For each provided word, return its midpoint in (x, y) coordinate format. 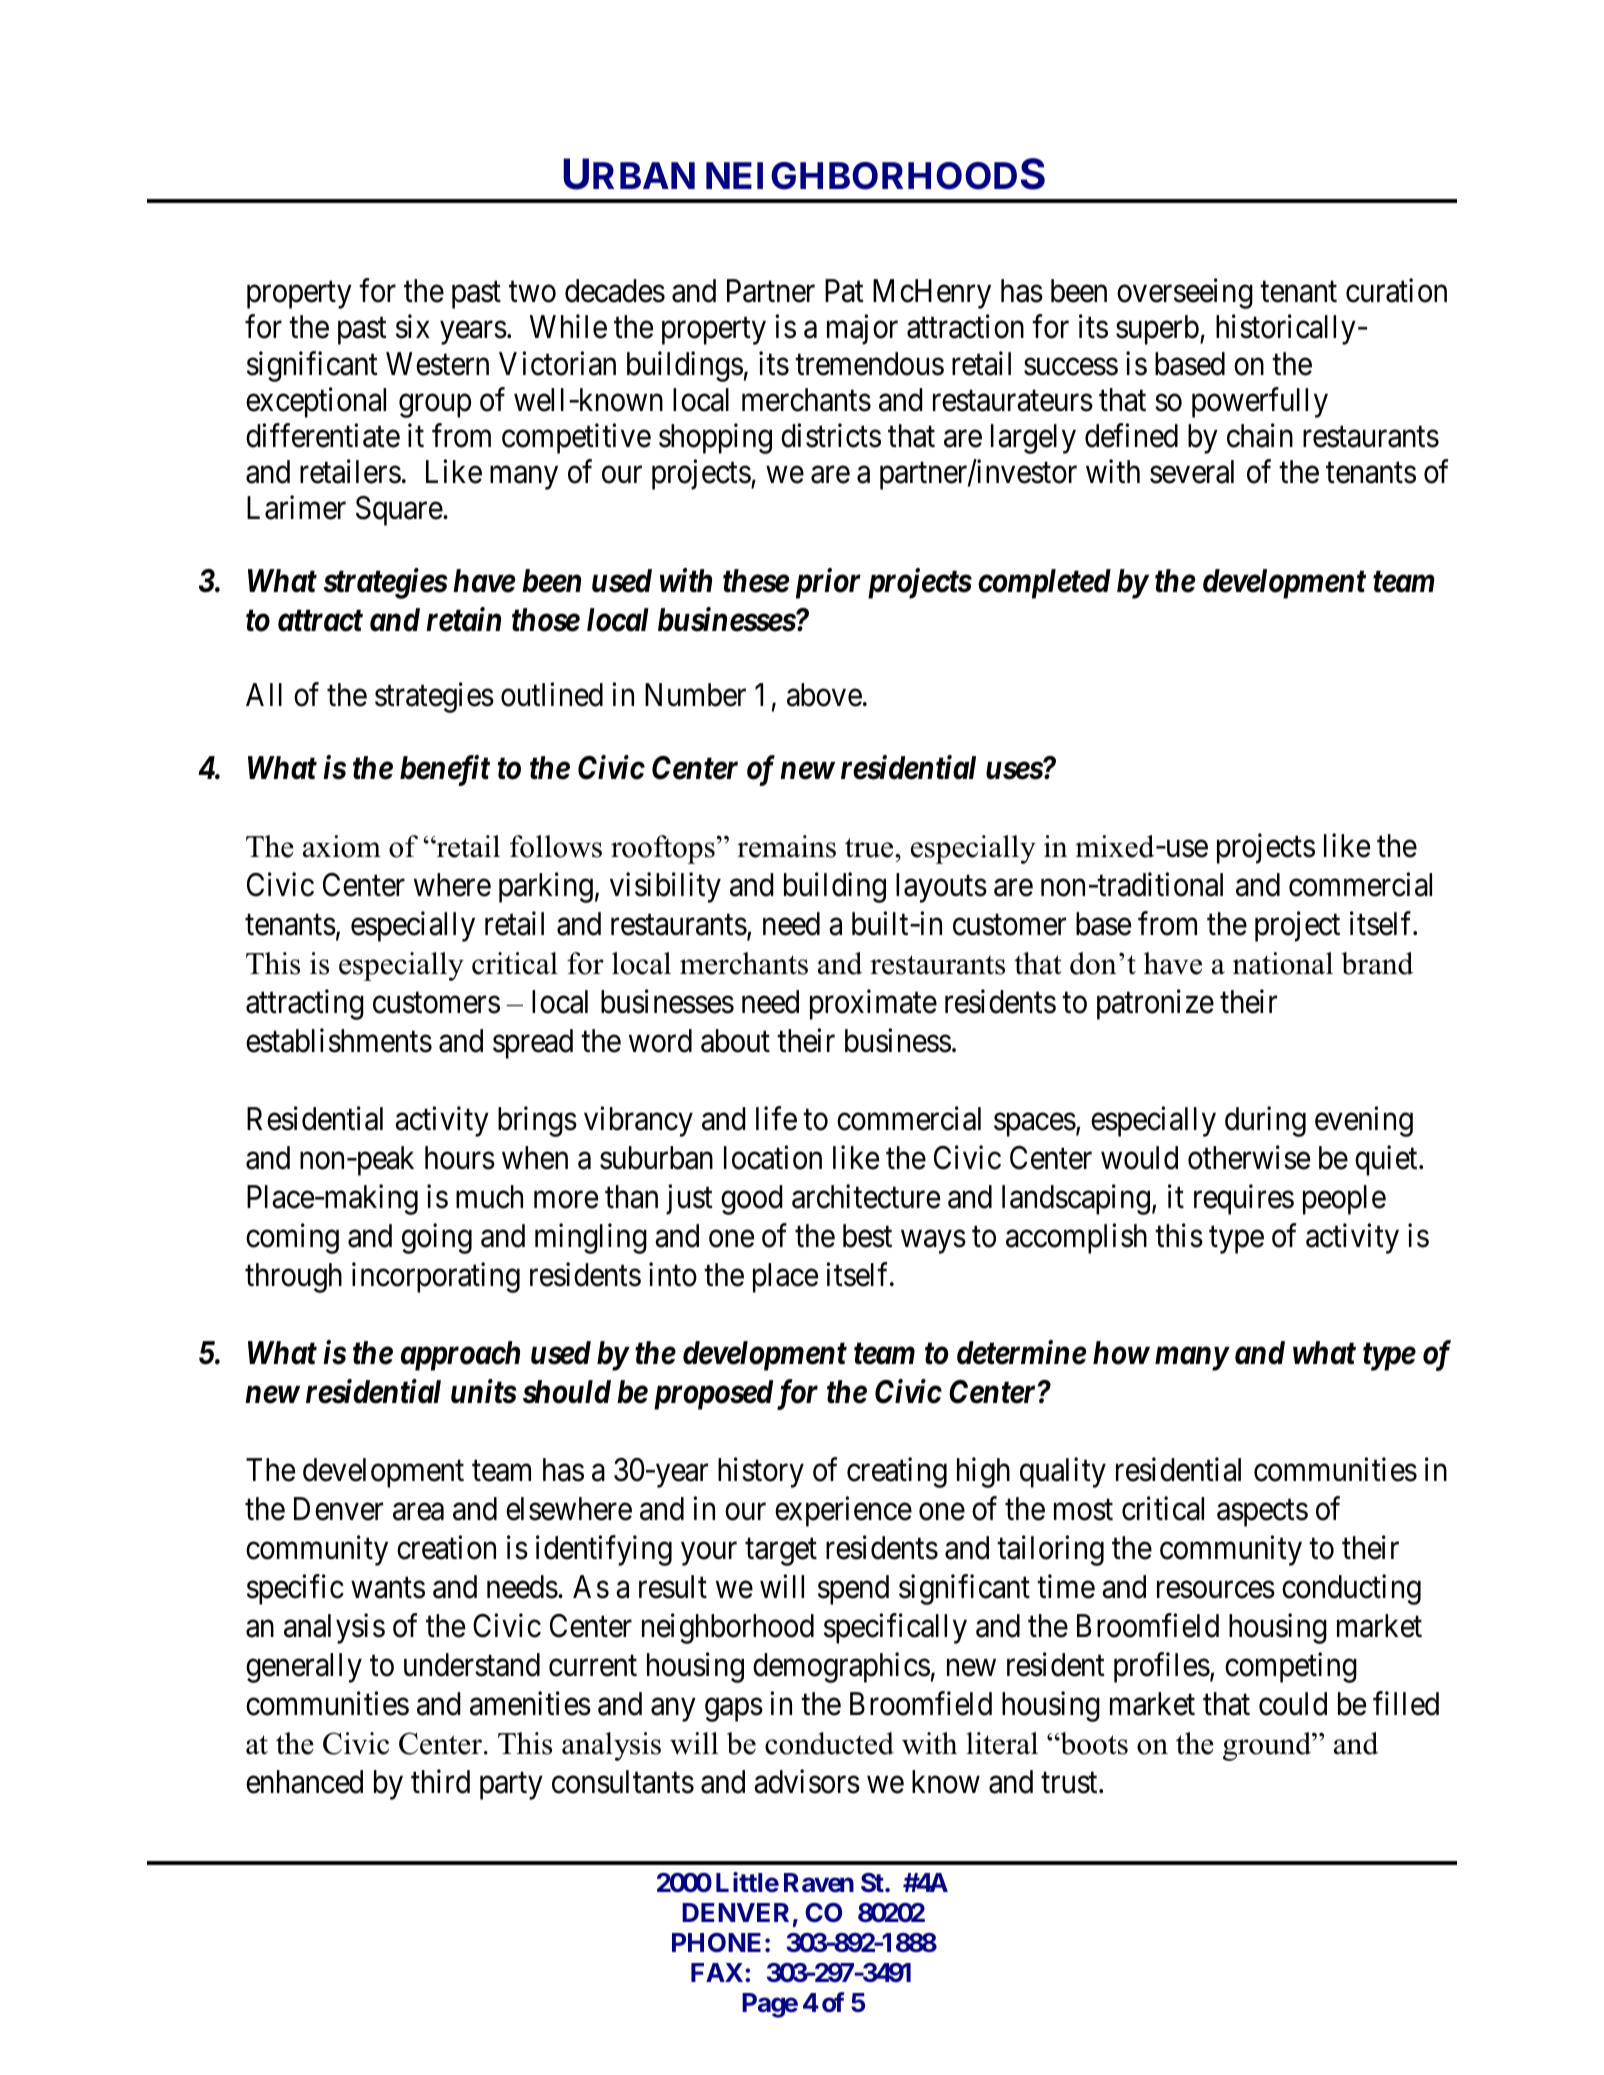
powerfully (1260, 402)
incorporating (436, 1277)
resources (1216, 1590)
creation (446, 1547)
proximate (873, 1004)
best (867, 1236)
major (862, 330)
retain (463, 620)
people (1344, 1200)
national (1283, 963)
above (824, 695)
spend (853, 1590)
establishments (339, 1040)
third (440, 1782)
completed (1044, 584)
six (413, 327)
